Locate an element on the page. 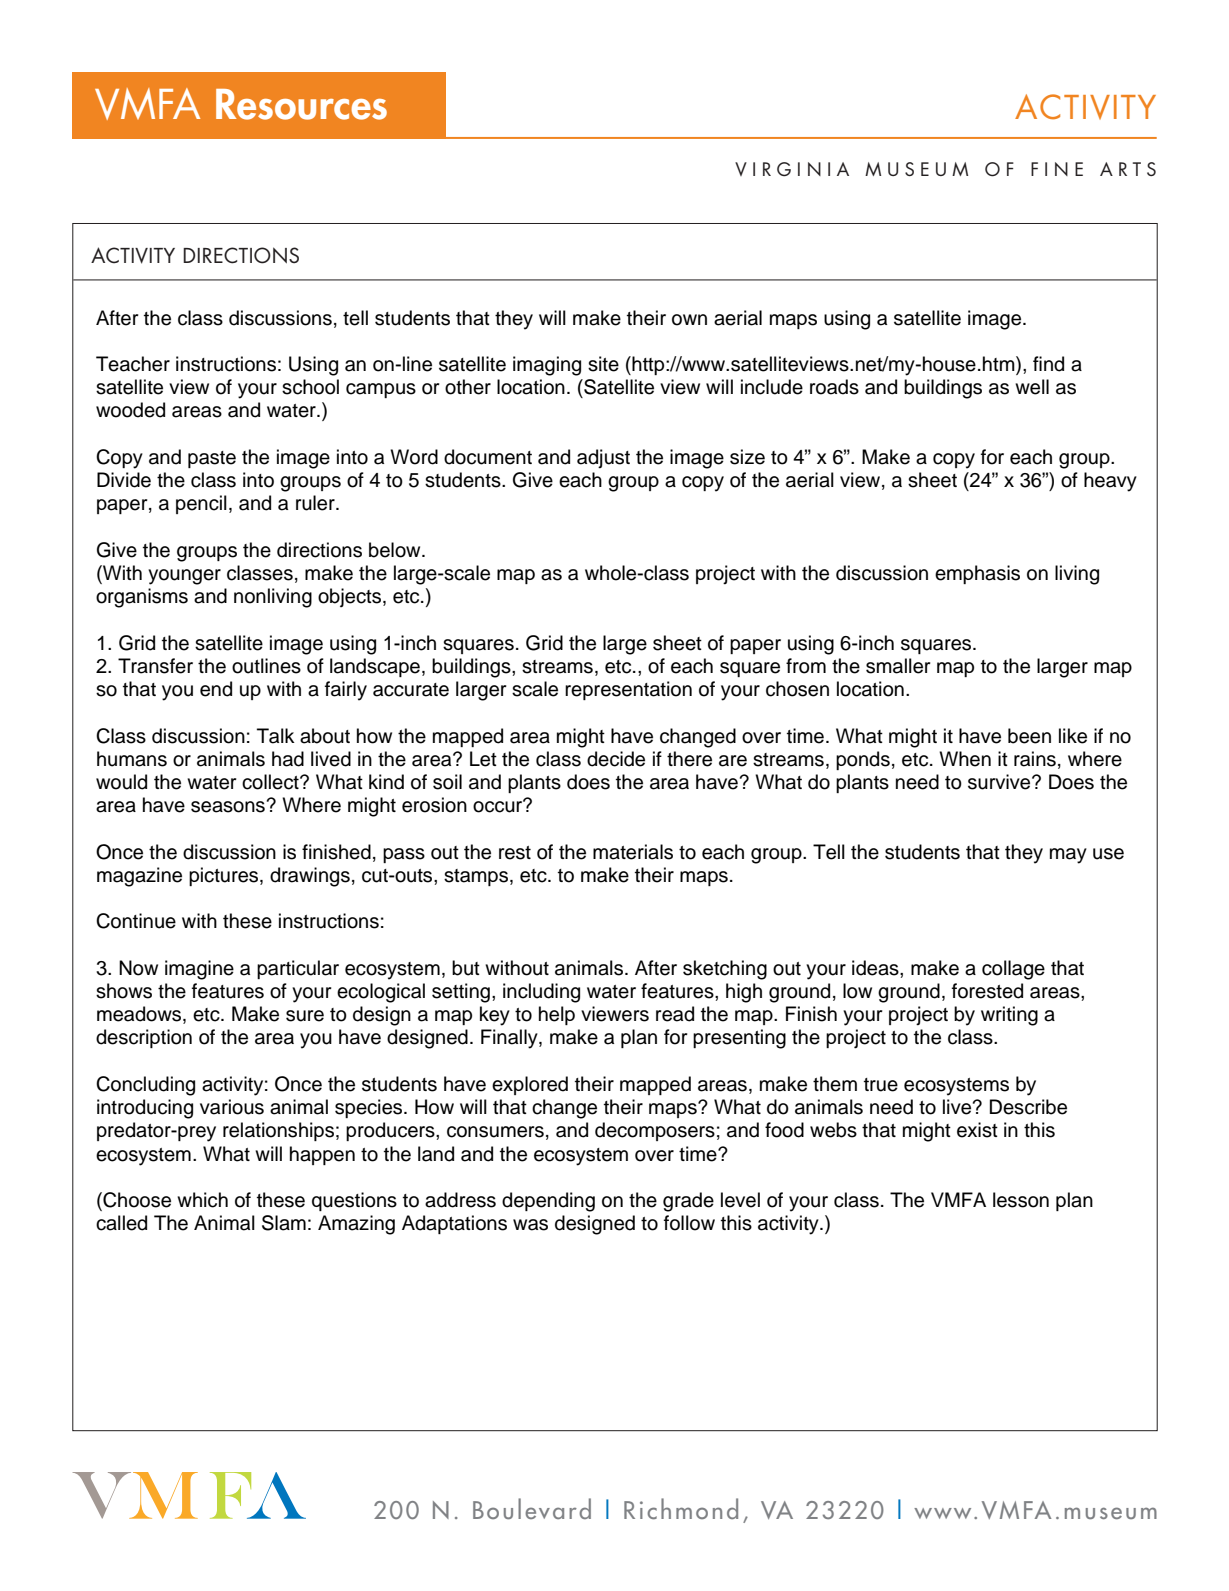 Image resolution: width=1229 pixels, height=1591 pixels. sketching is located at coordinates (725, 970).
